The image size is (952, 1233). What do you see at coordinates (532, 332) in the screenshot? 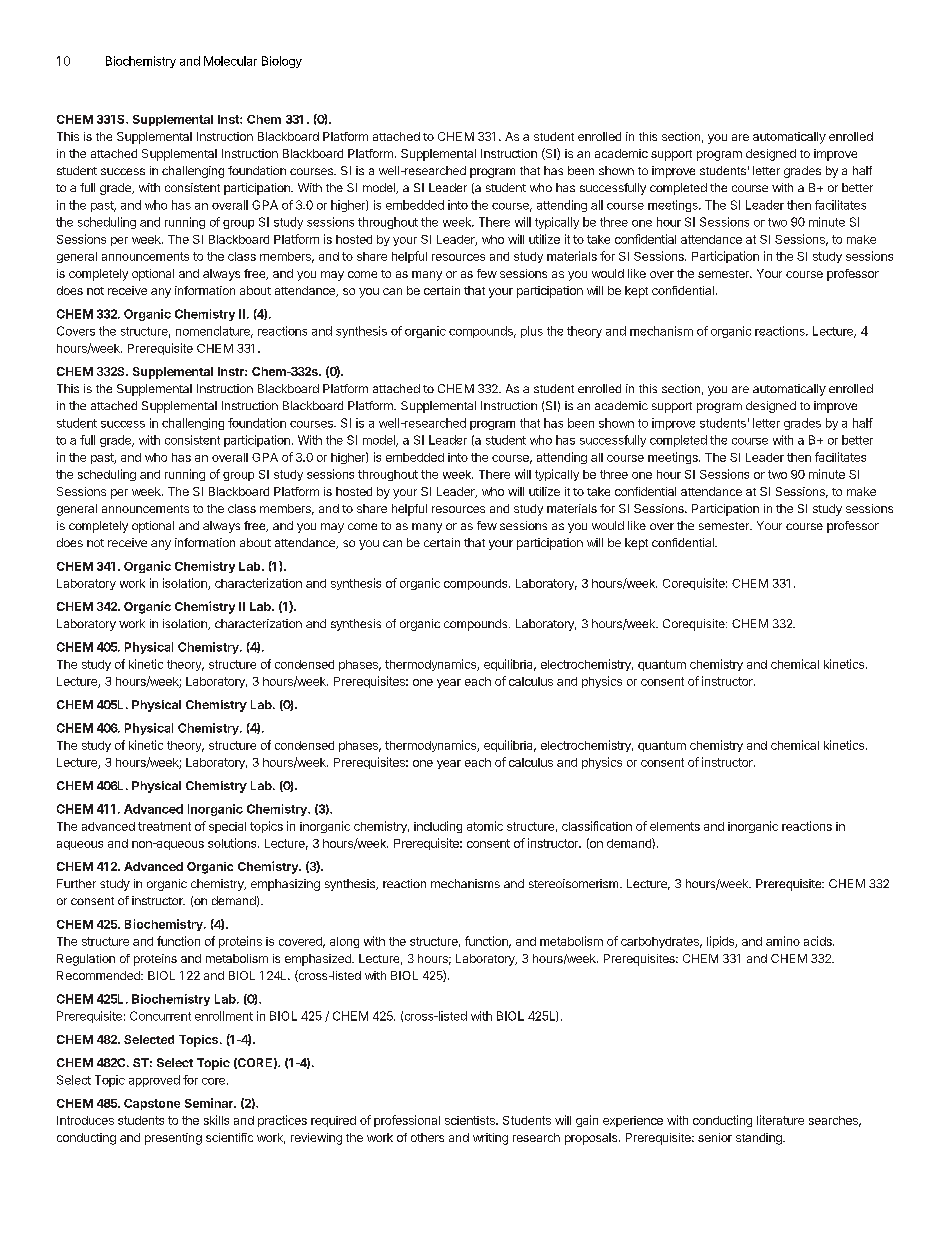
I see `plus` at bounding box center [532, 332].
